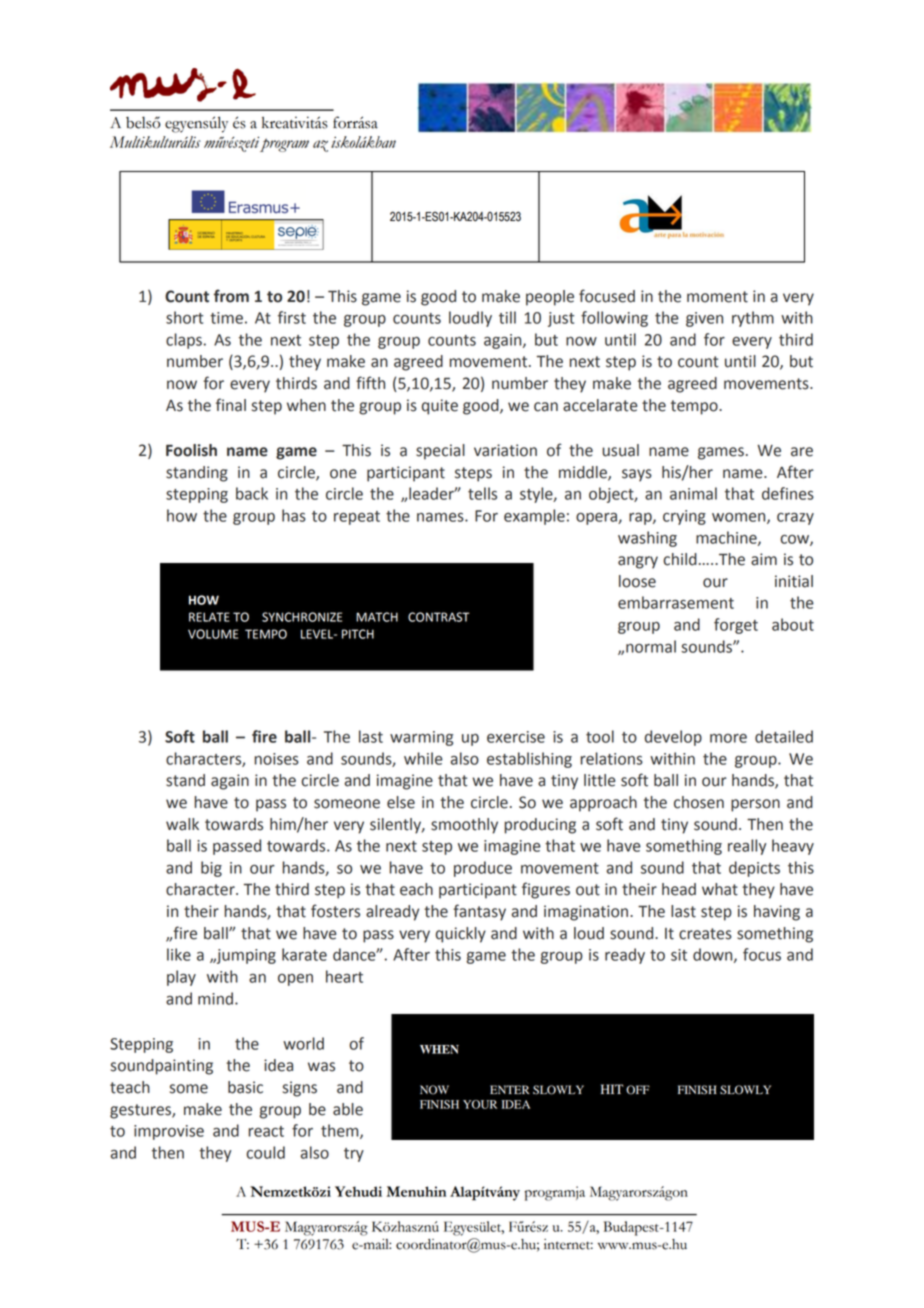 The height and width of the document is (1308, 924). Describe the element at coordinates (226, 318) in the document. I see `time` at that location.
